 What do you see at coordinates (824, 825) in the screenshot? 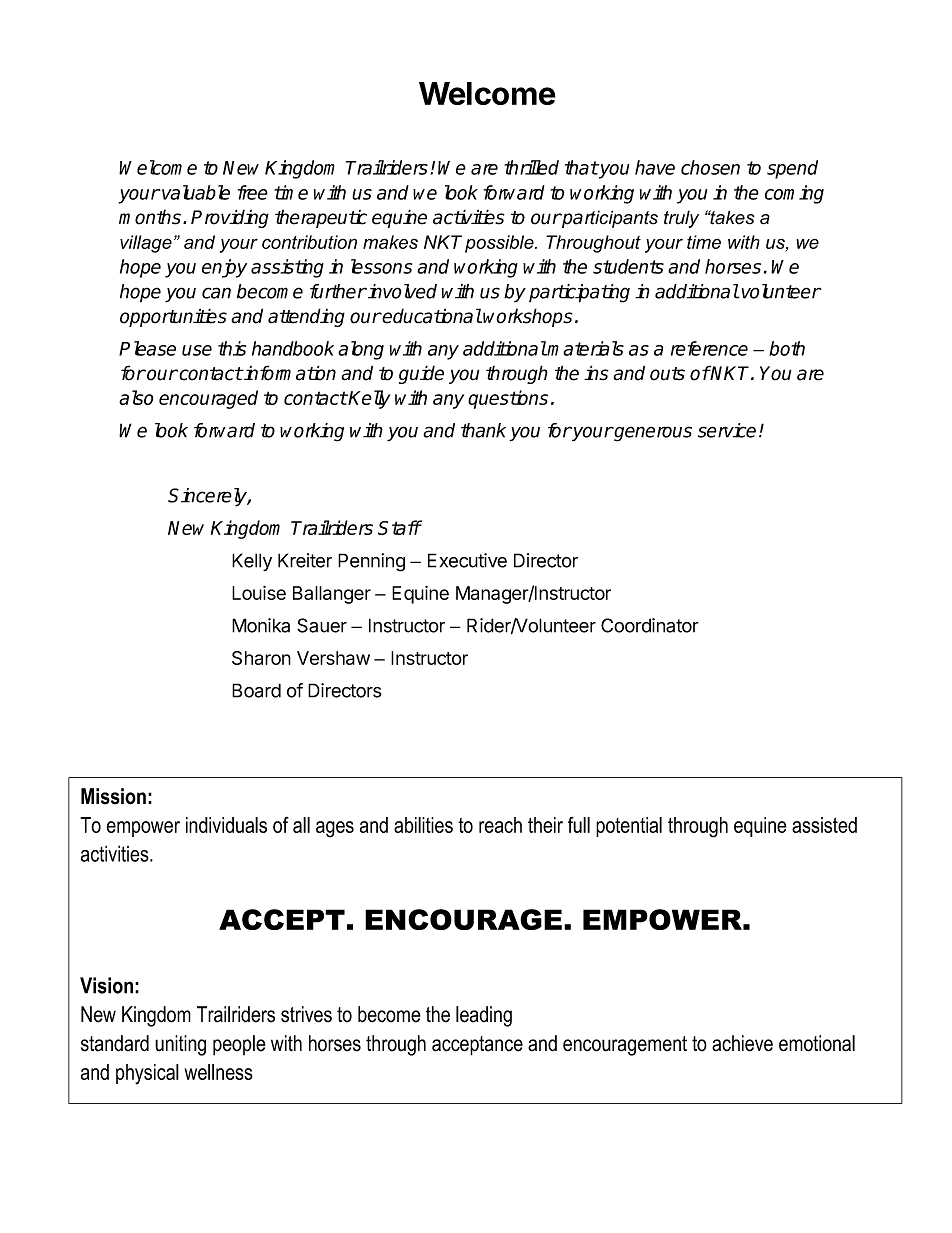
I see `assisted` at bounding box center [824, 825].
